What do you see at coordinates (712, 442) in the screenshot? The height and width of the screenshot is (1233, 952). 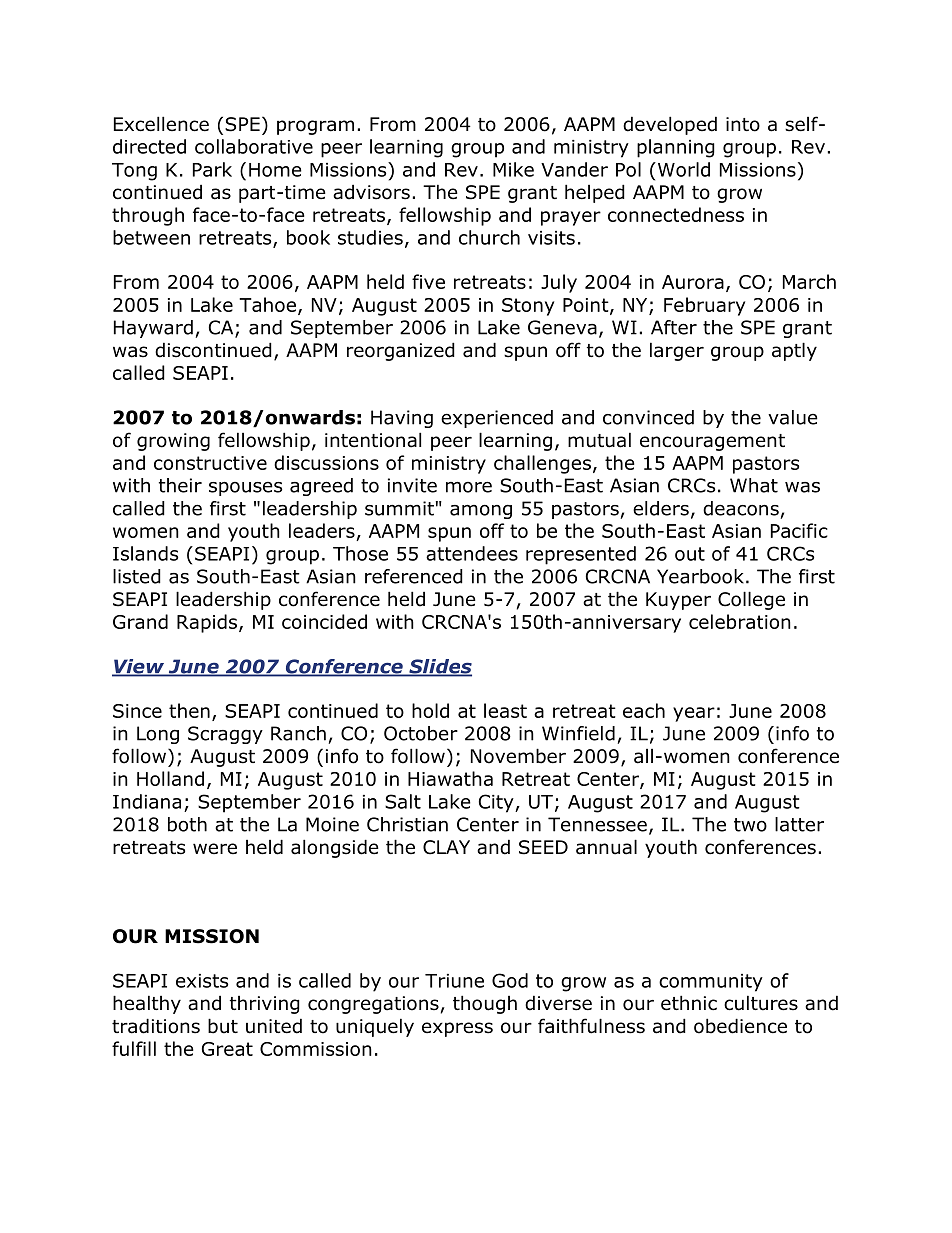 I see `encouragement` at bounding box center [712, 442].
